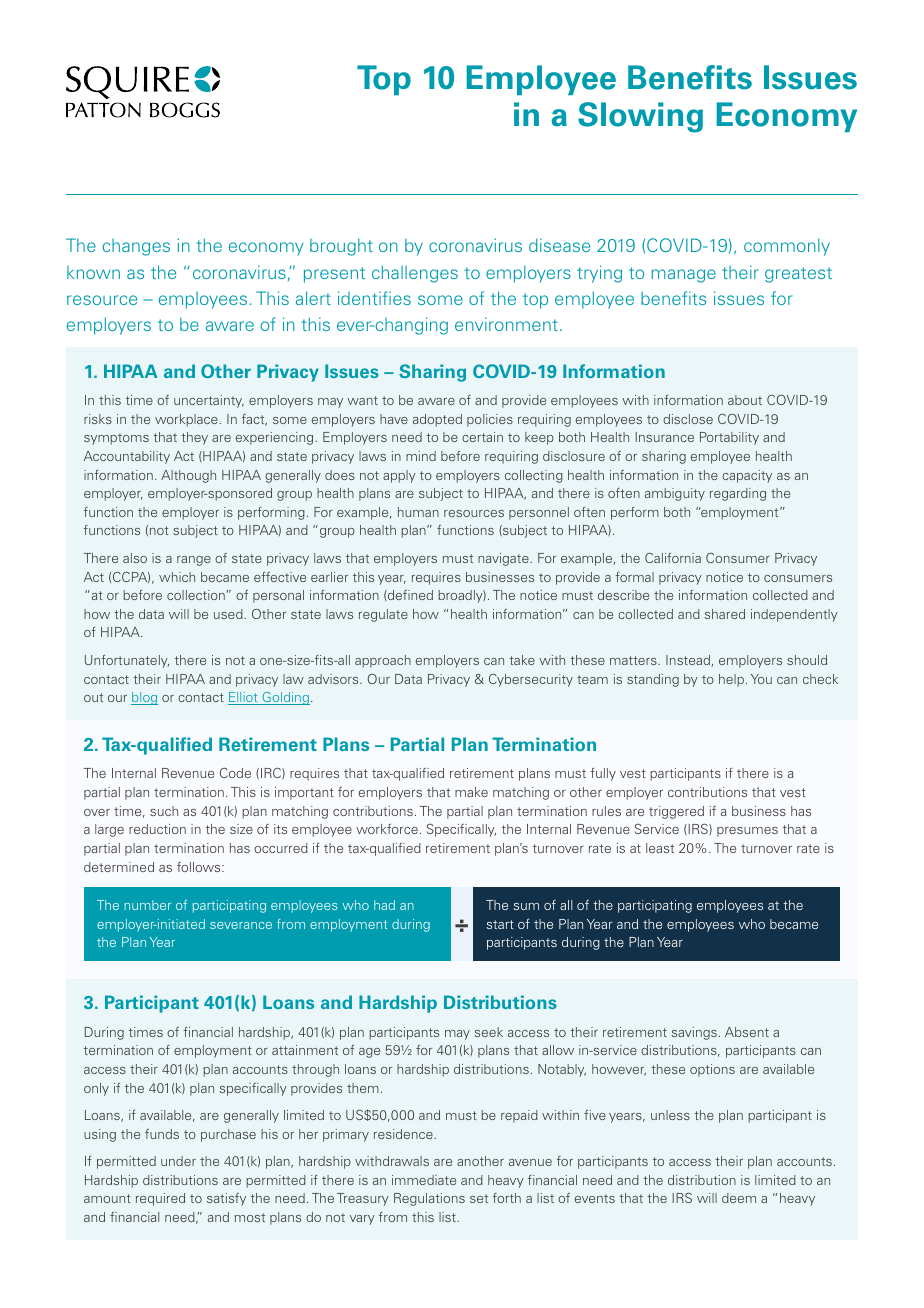  I want to click on number, so click(147, 905).
